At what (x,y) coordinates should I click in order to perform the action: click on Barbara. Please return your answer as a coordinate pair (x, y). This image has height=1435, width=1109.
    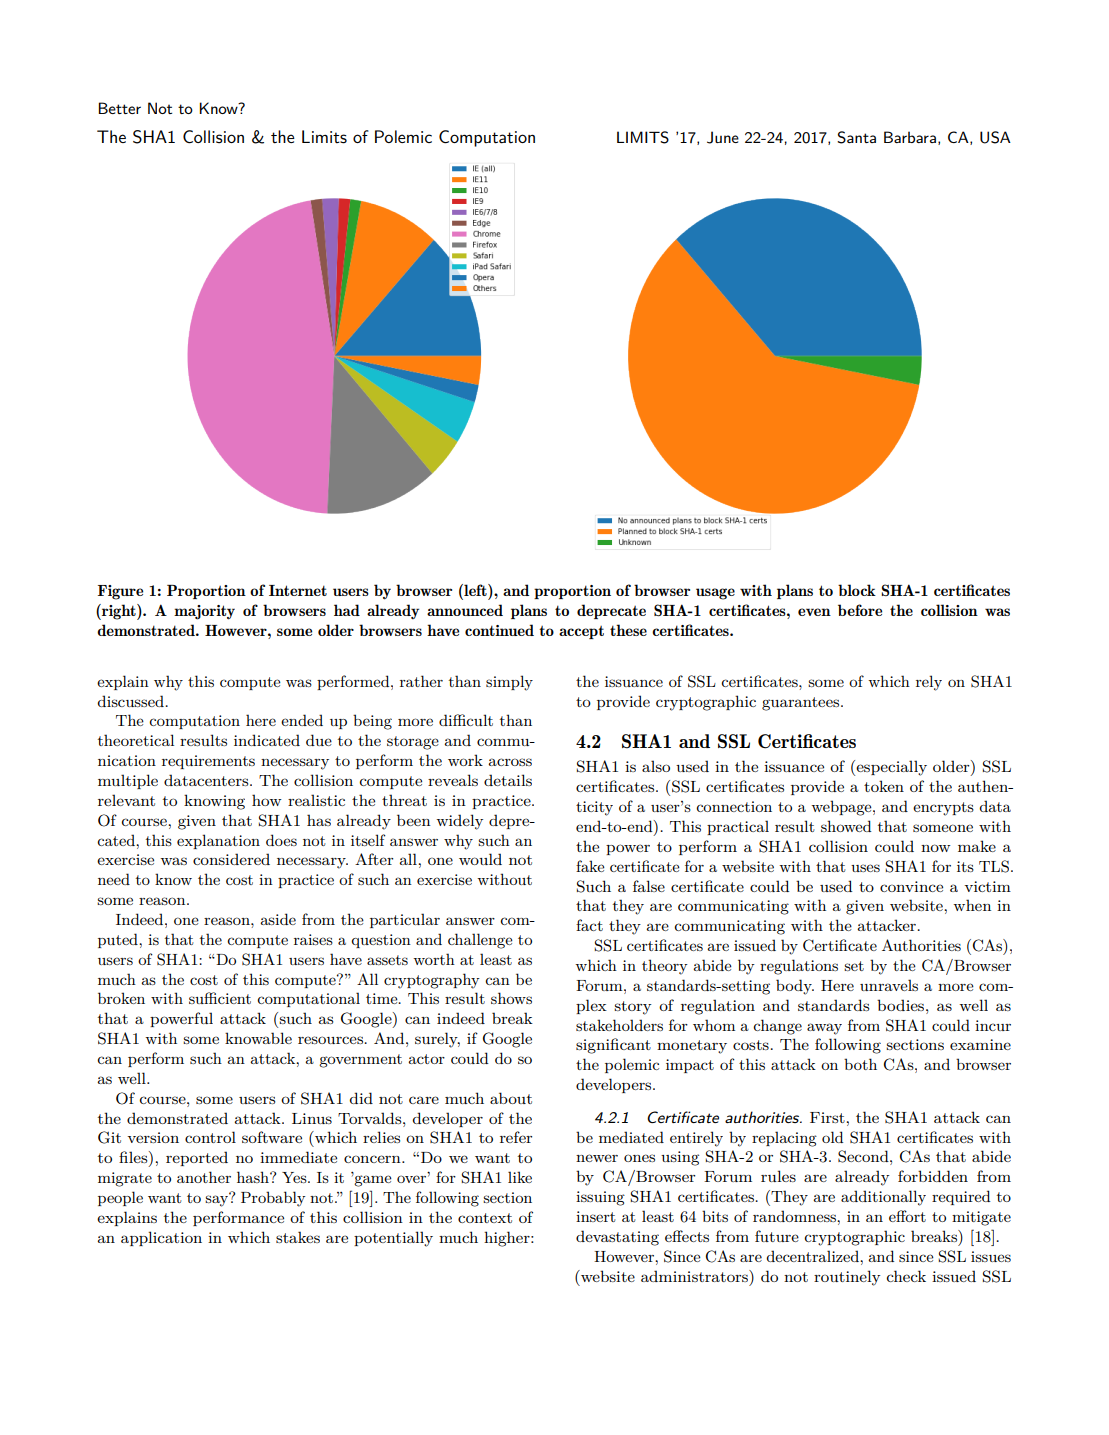
    Looking at the image, I should click on (910, 137).
